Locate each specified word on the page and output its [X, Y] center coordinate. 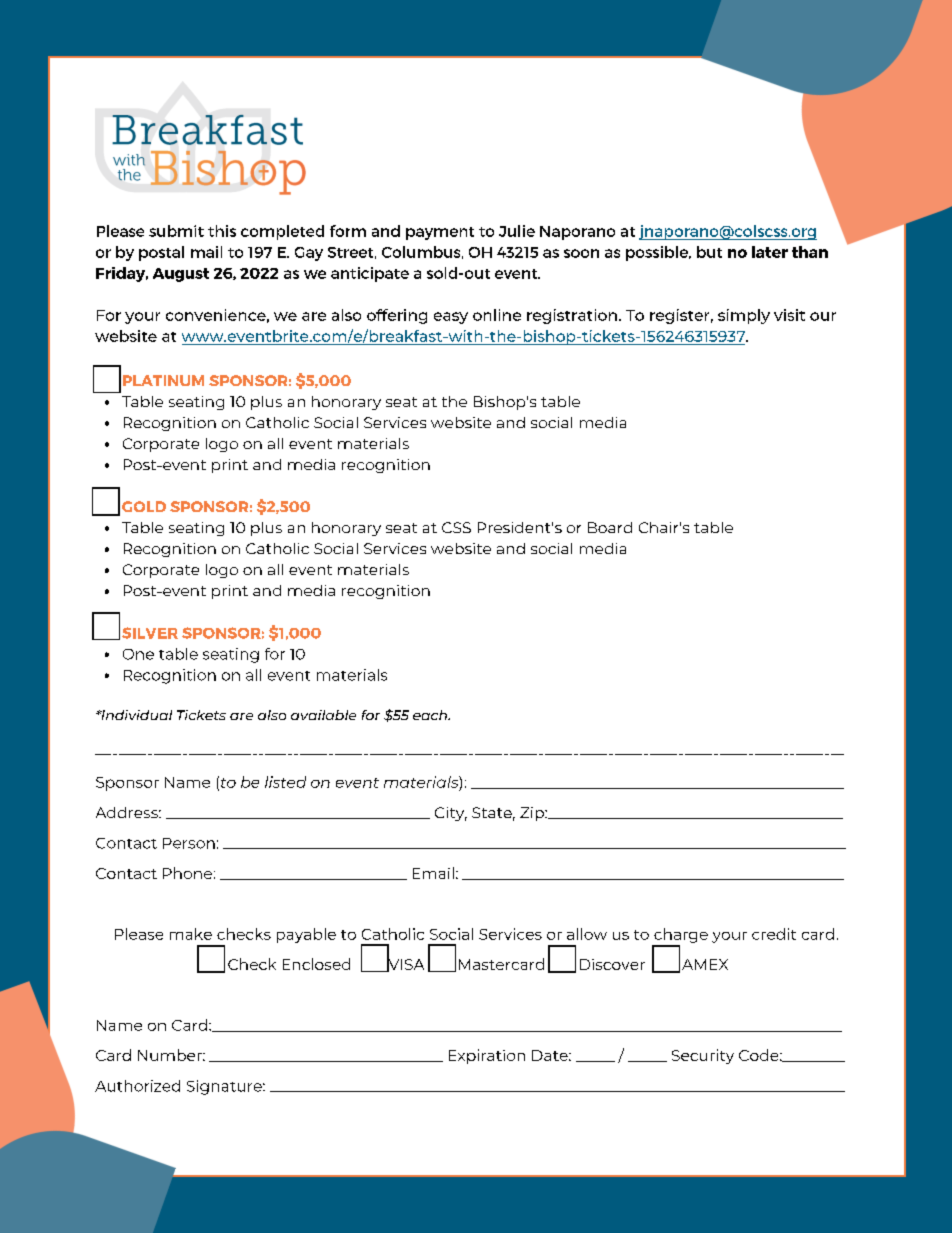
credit [774, 934]
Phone [187, 873]
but [709, 252]
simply [744, 316]
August [181, 275]
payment [440, 233]
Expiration [487, 1056]
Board [610, 527]
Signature [225, 1087]
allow [587, 934]
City [451, 814]
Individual [135, 715]
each [431, 715]
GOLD [144, 506]
